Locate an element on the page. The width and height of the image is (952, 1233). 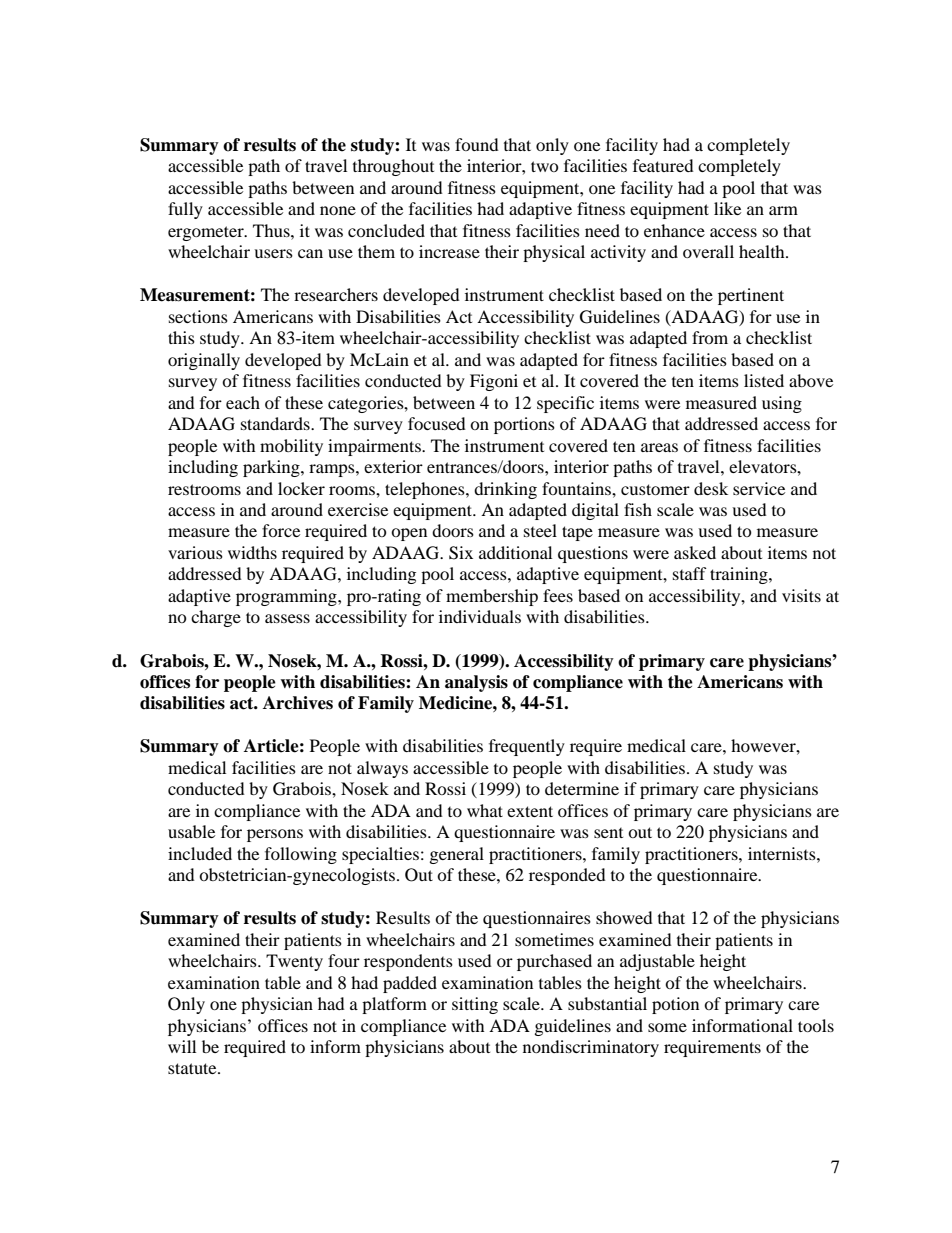
drinking is located at coordinates (505, 490).
